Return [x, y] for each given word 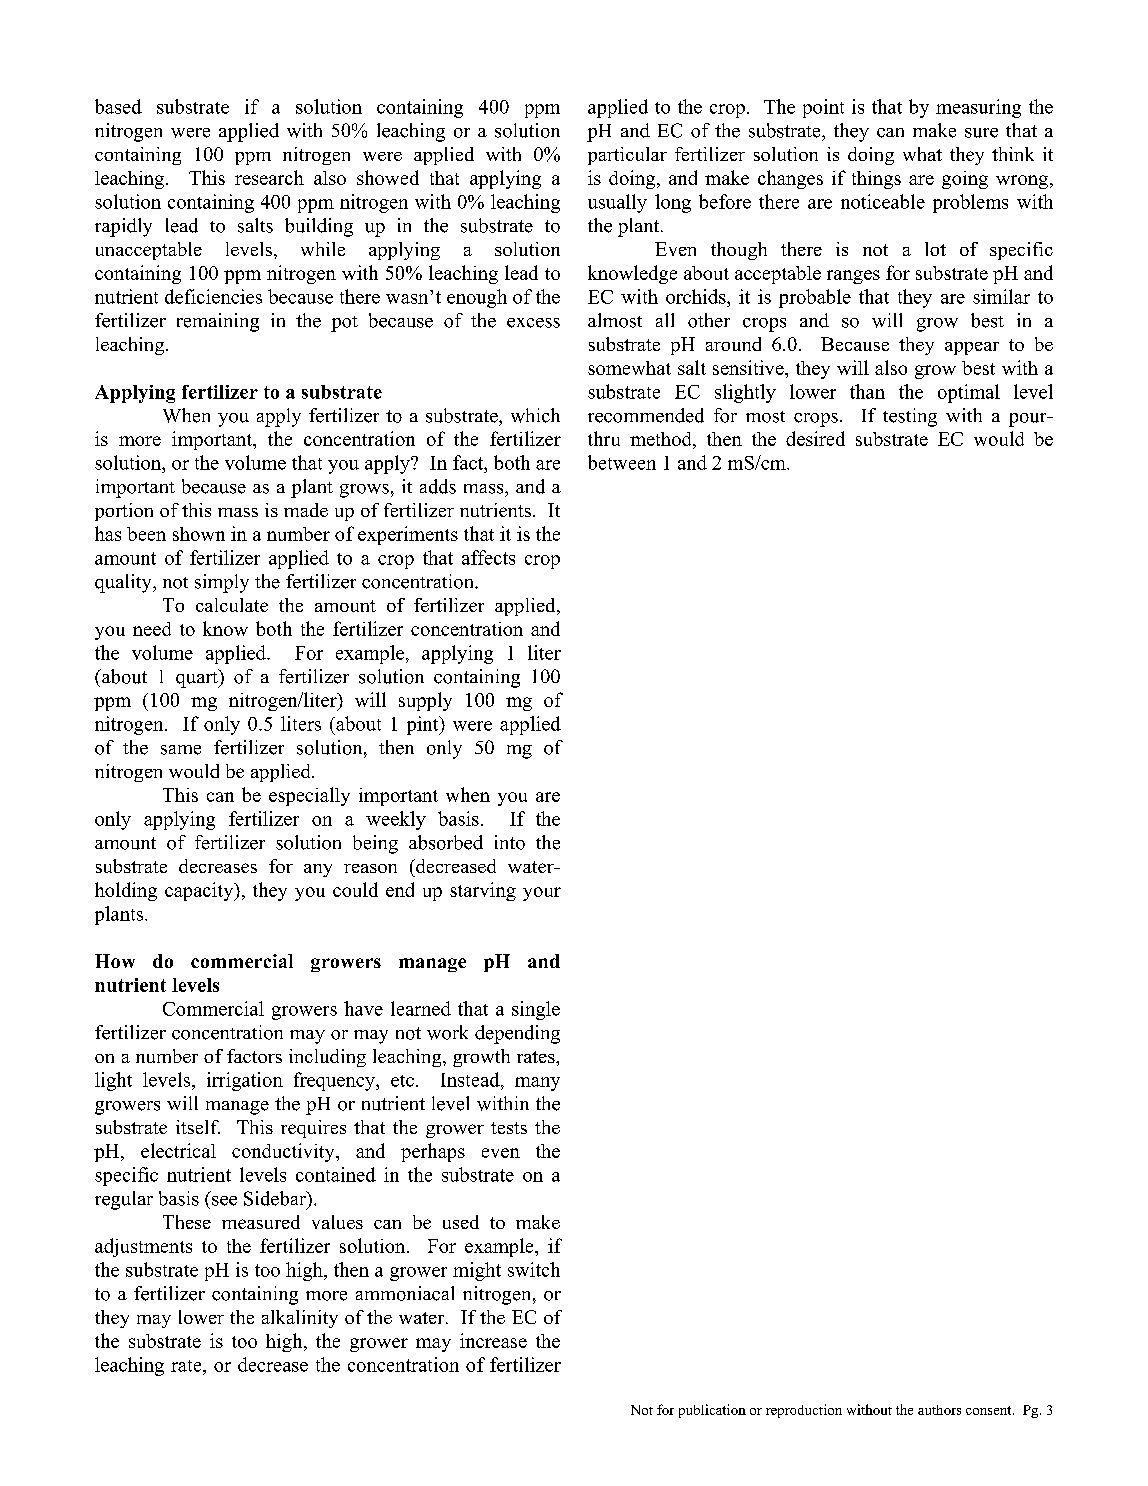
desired [815, 438]
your [542, 894]
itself [198, 1127]
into [510, 842]
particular [627, 156]
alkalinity [300, 1319]
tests [509, 1128]
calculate [232, 605]
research [269, 177]
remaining [218, 322]
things [876, 180]
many [537, 1084]
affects [488, 557]
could [355, 889]
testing [910, 417]
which [535, 415]
